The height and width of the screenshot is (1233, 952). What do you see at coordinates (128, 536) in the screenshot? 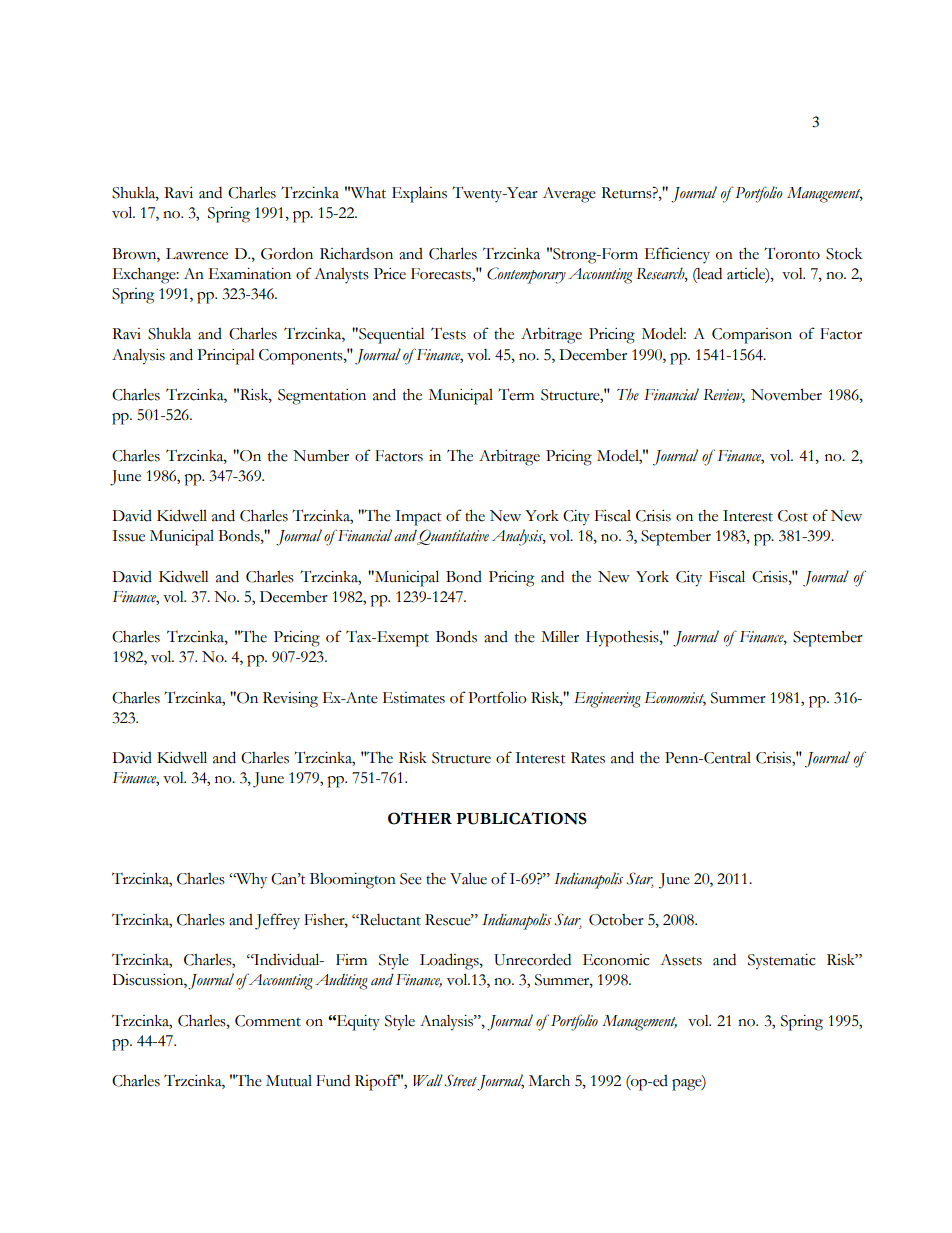
I see `Issue` at bounding box center [128, 536].
